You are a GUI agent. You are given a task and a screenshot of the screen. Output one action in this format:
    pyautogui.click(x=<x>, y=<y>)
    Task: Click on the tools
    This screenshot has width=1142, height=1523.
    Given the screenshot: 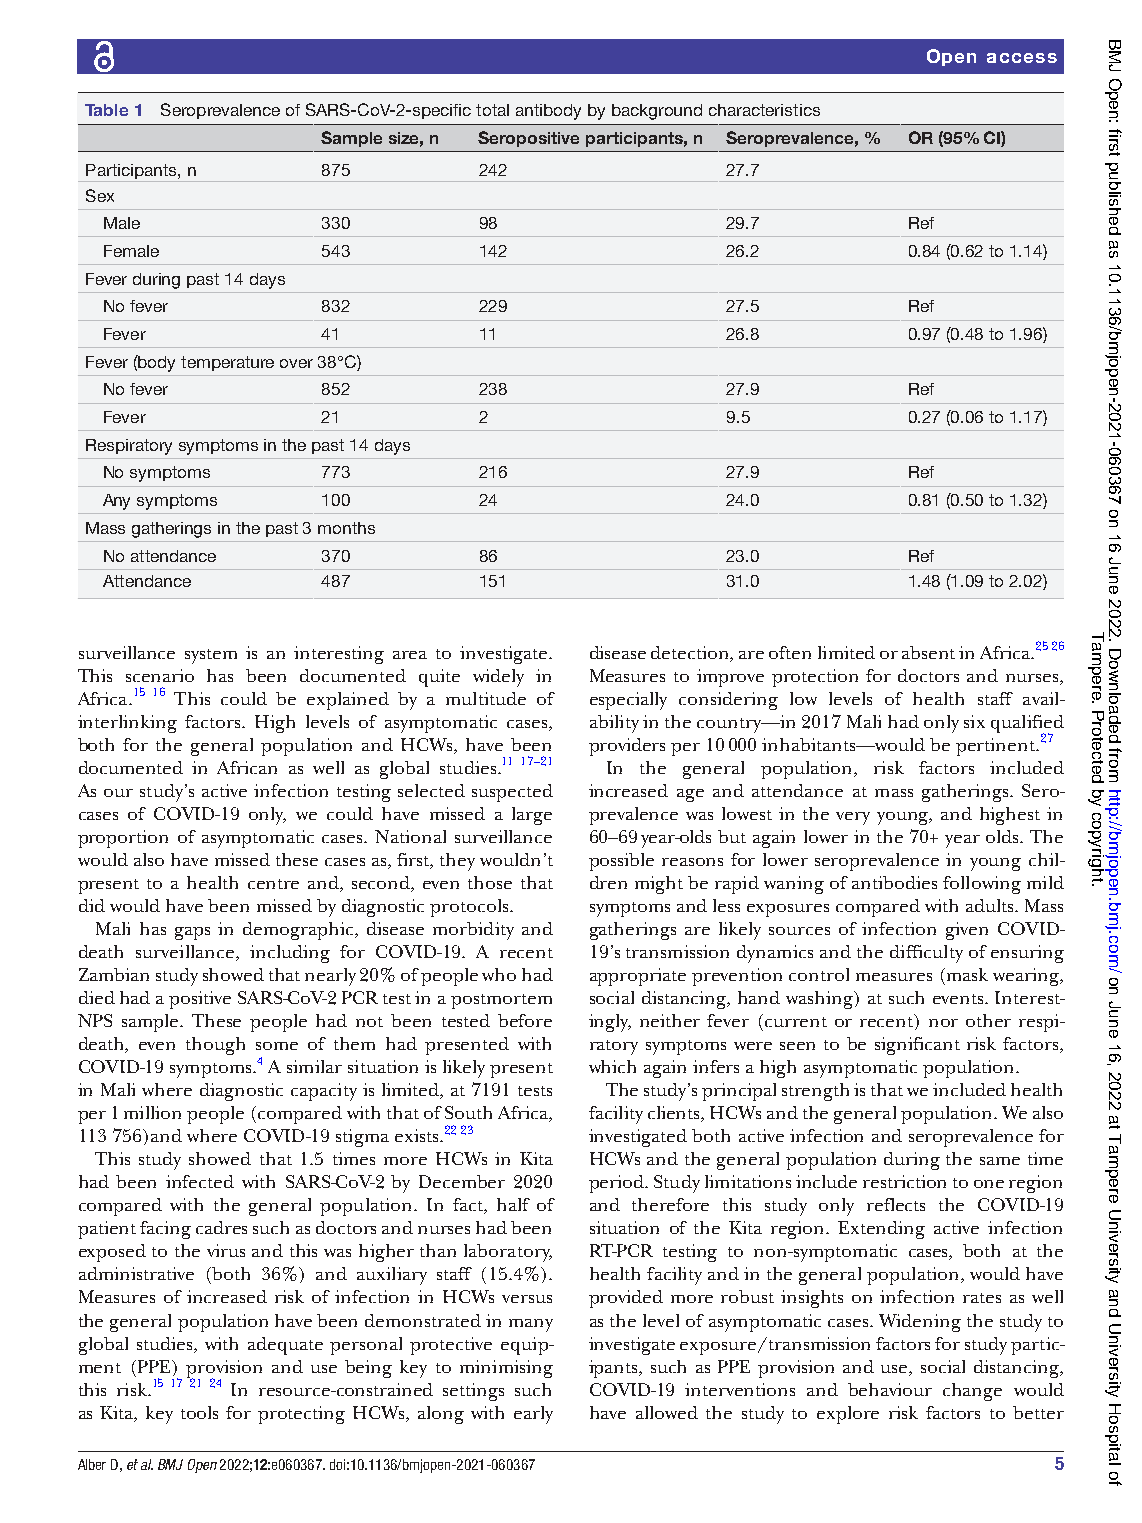 What is the action you would take?
    pyautogui.click(x=199, y=1412)
